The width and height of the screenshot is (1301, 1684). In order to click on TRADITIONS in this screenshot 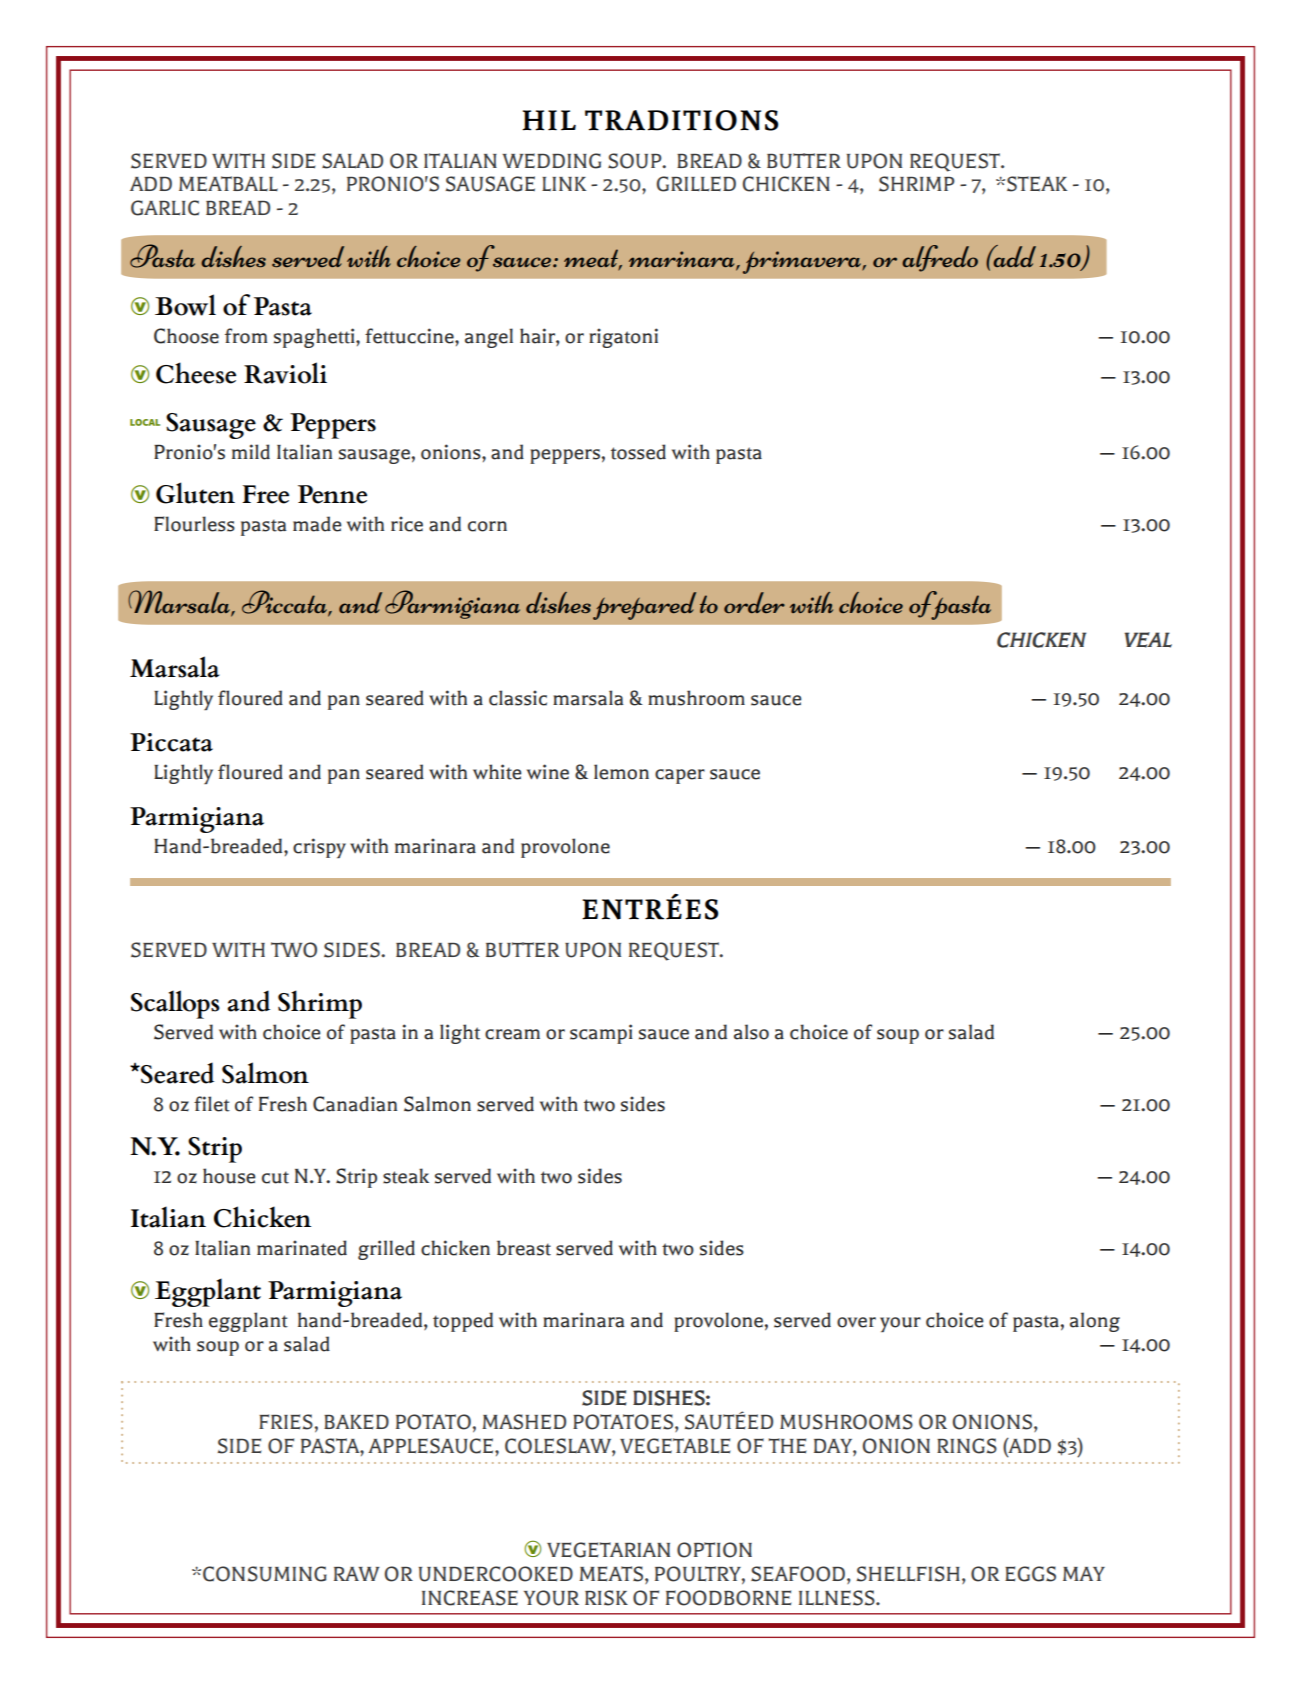, I will do `click(681, 120)`.
